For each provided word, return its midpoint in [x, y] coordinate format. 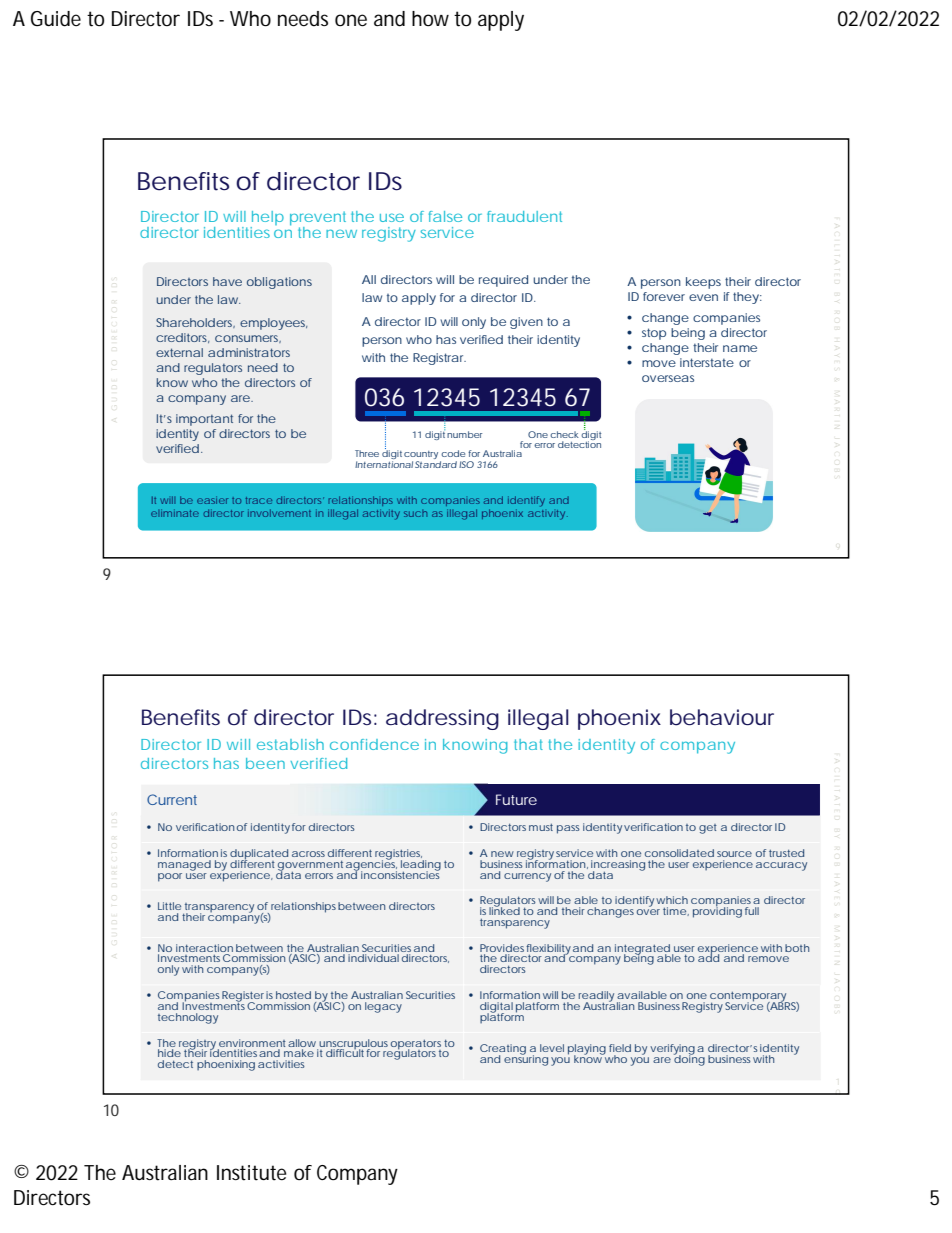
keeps [703, 283]
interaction [204, 948]
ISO [466, 464]
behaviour [722, 717]
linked [504, 910]
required [503, 281]
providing [717, 911]
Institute [251, 1173]
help [267, 219]
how [430, 19]
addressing [442, 719]
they [747, 298]
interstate [707, 362]
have [227, 281]
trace [259, 500]
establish [290, 744]
